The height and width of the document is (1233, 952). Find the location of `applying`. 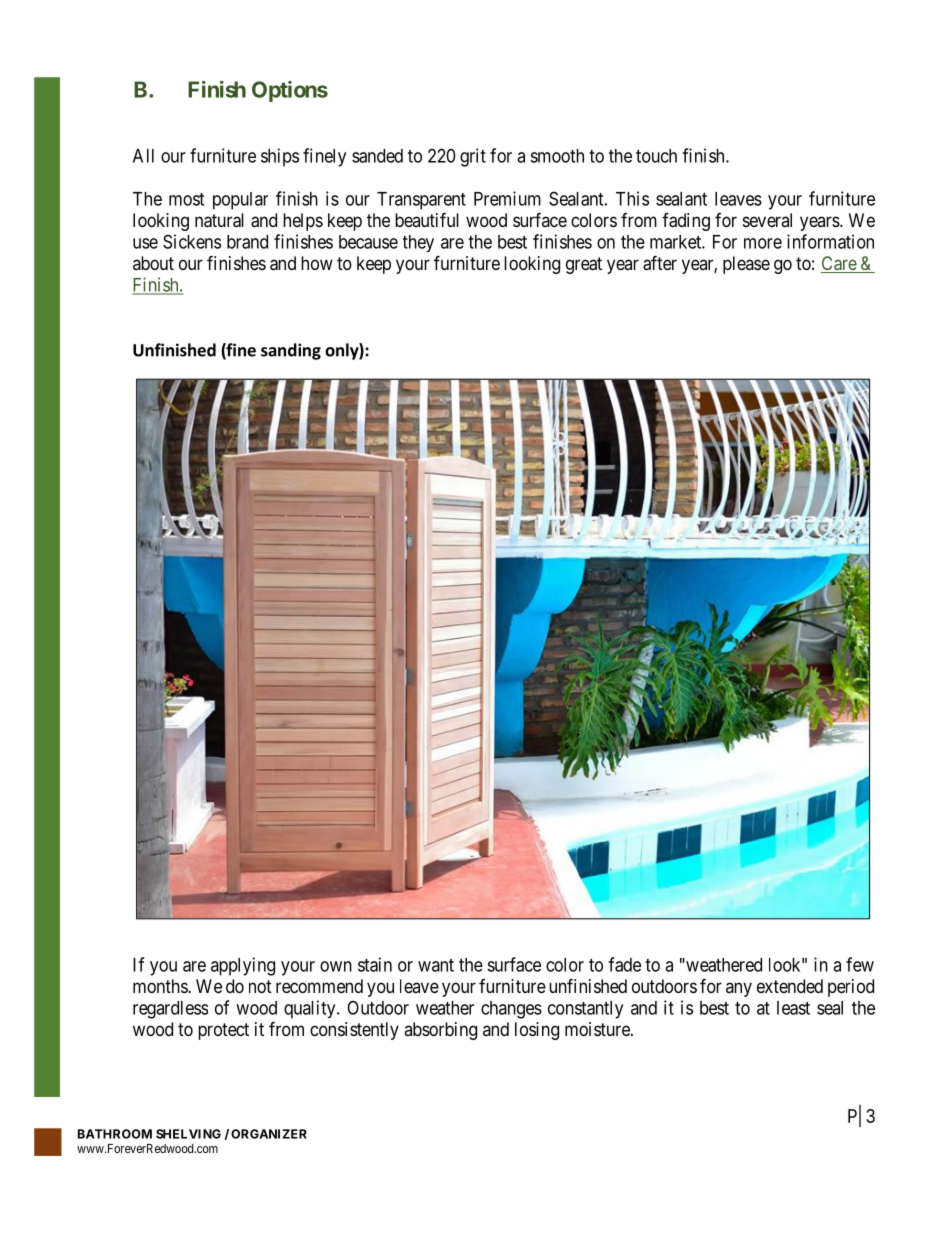

applying is located at coordinates (243, 966).
